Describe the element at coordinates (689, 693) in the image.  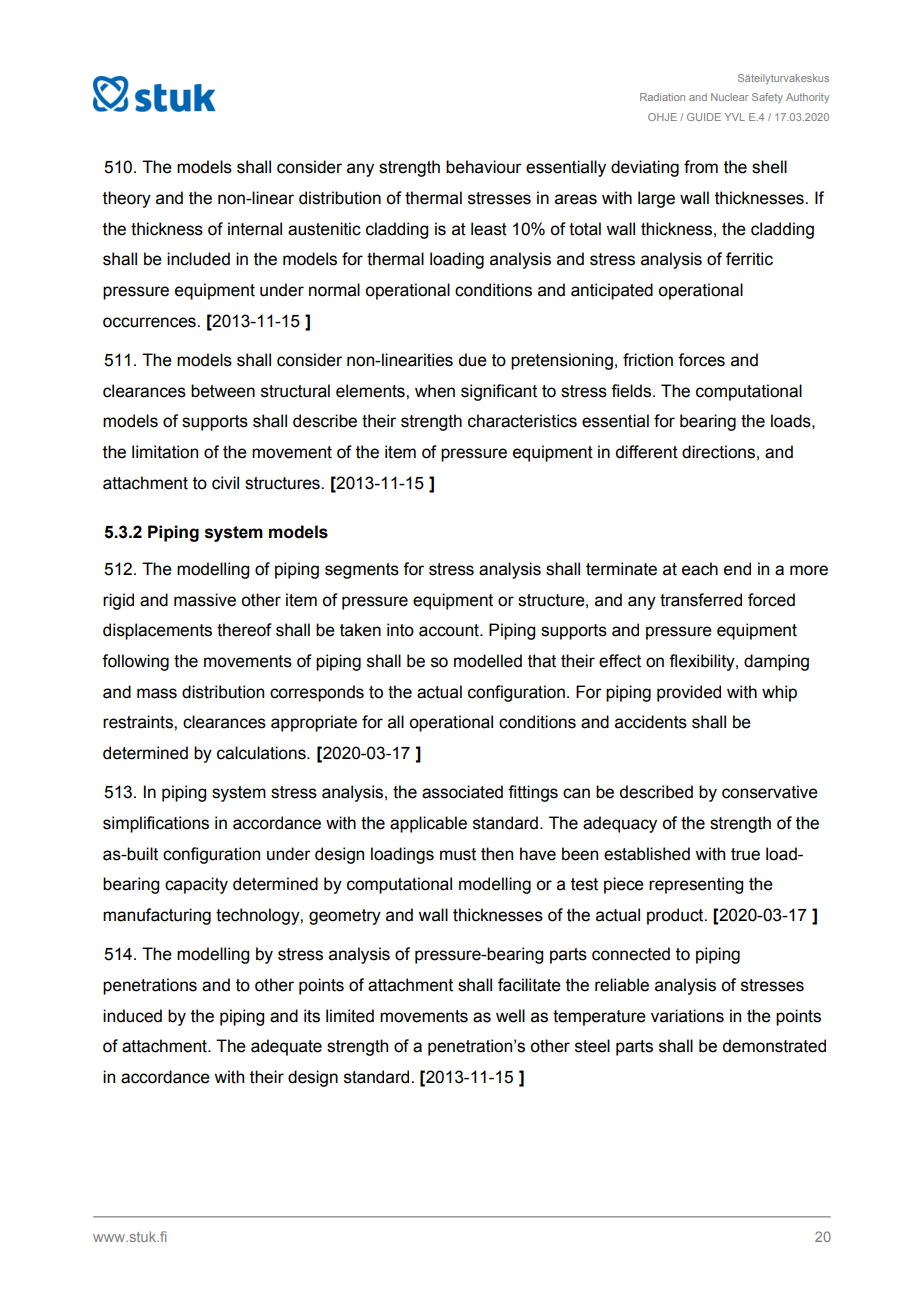
I see `provided` at that location.
